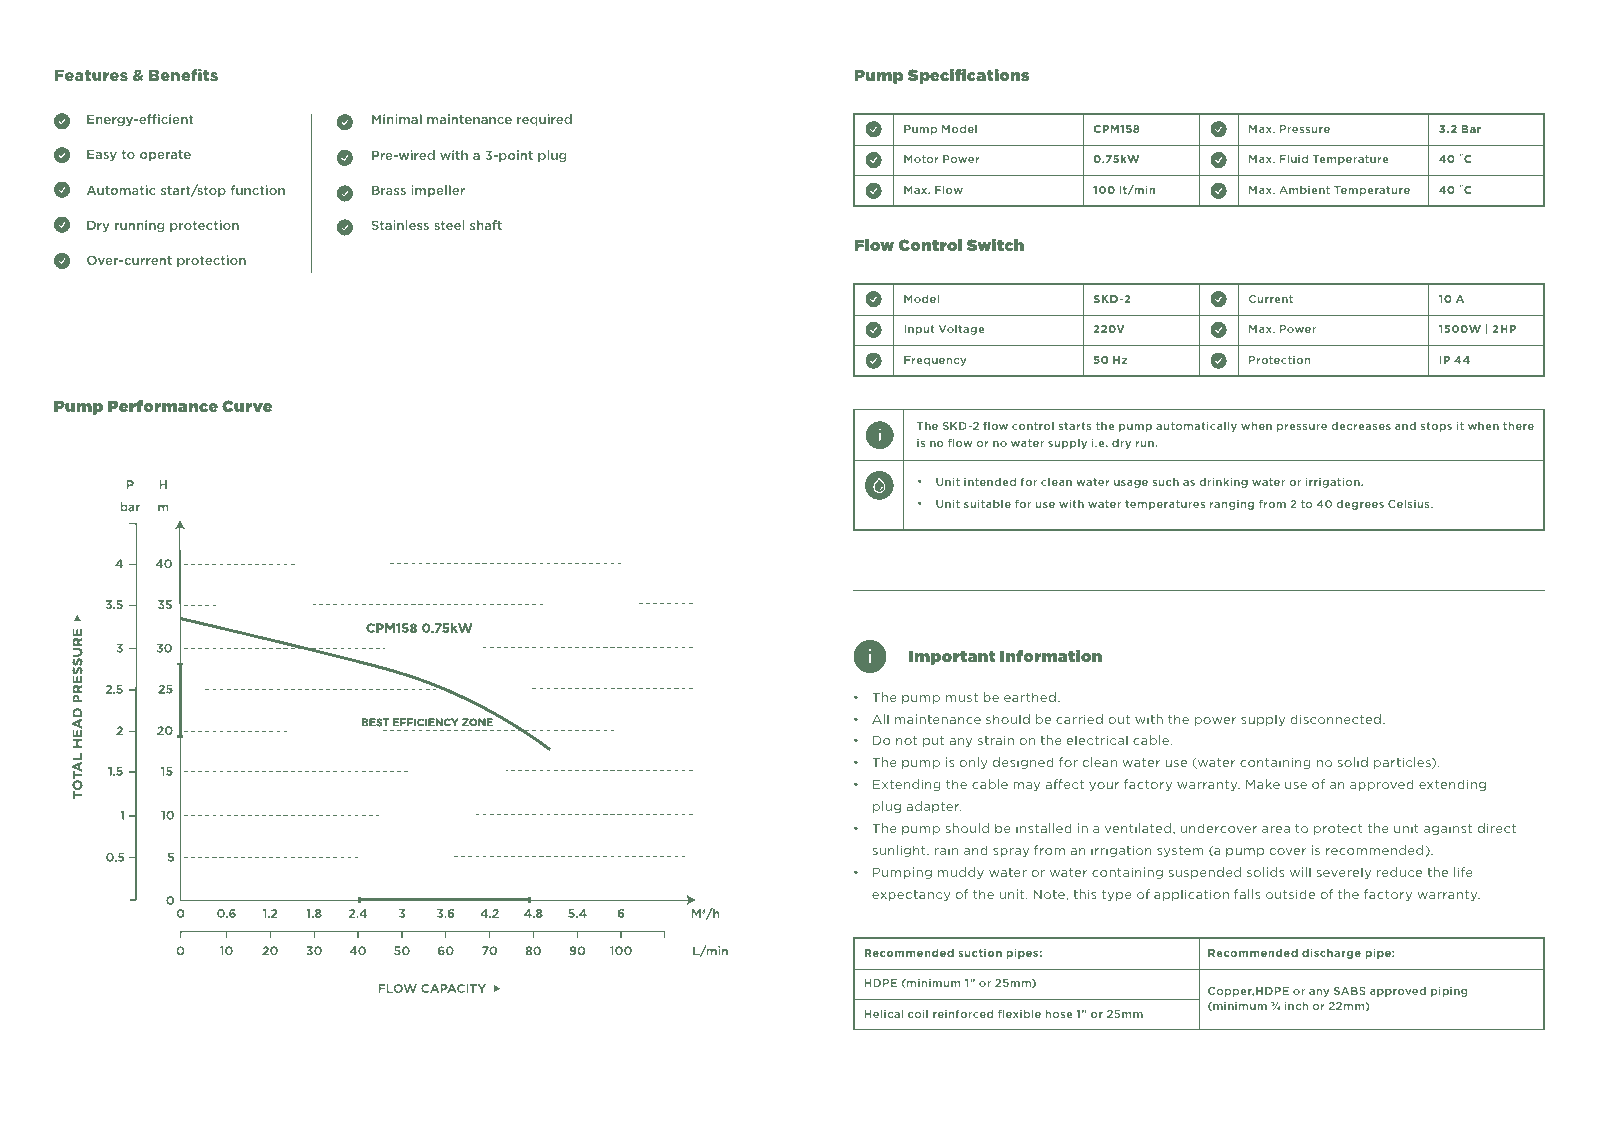 This page has width=1598, height=1133. Describe the element at coordinates (247, 406) in the page. I see `Curve` at that location.
